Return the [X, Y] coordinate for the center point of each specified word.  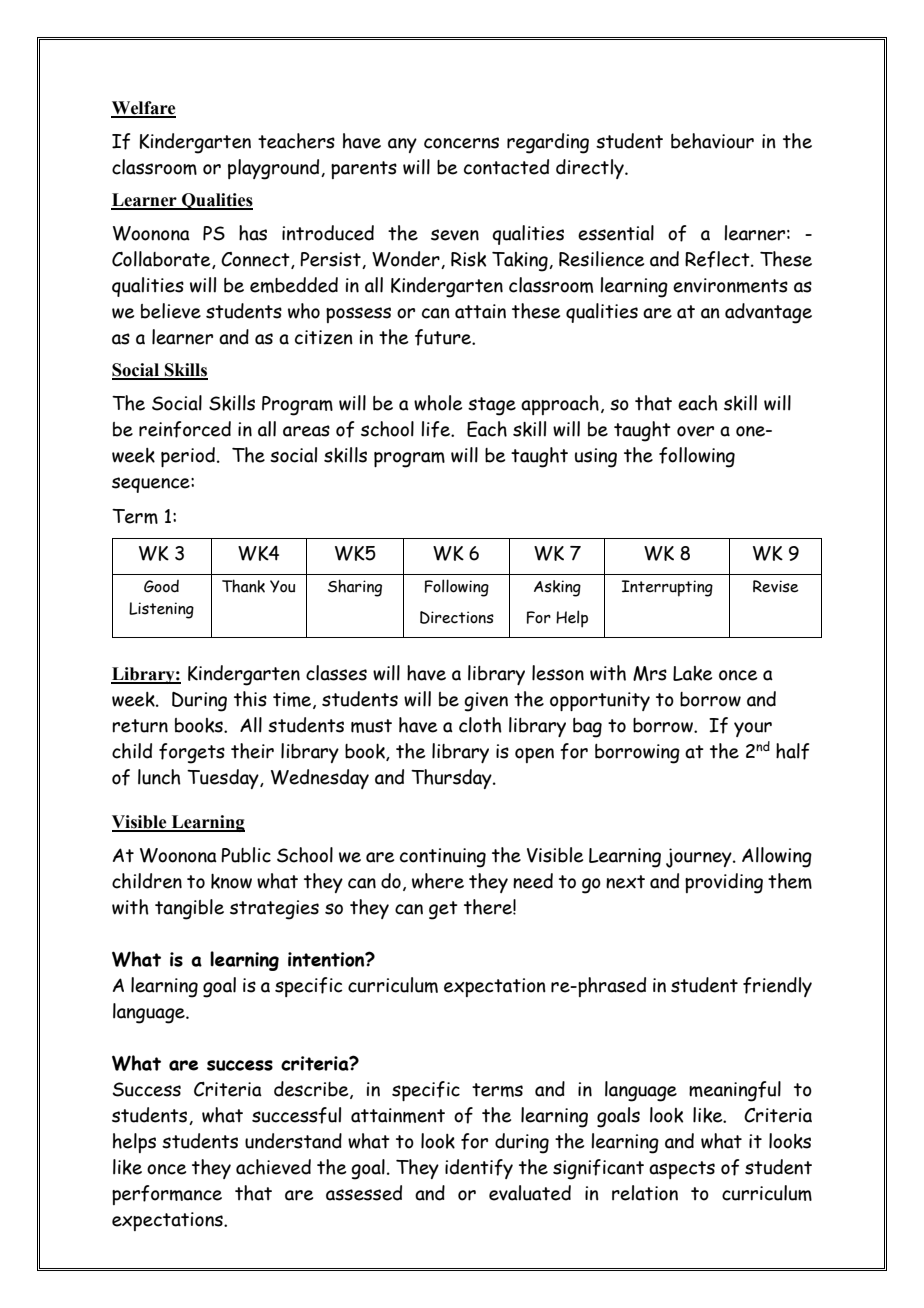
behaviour [712, 141]
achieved [273, 1167]
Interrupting [667, 588]
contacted [506, 167]
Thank [243, 586]
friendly [777, 987]
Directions [457, 617]
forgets [192, 753]
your [753, 729]
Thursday [452, 779]
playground [275, 169]
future [444, 337]
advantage [768, 313]
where [438, 881]
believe [171, 311]
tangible [189, 909]
